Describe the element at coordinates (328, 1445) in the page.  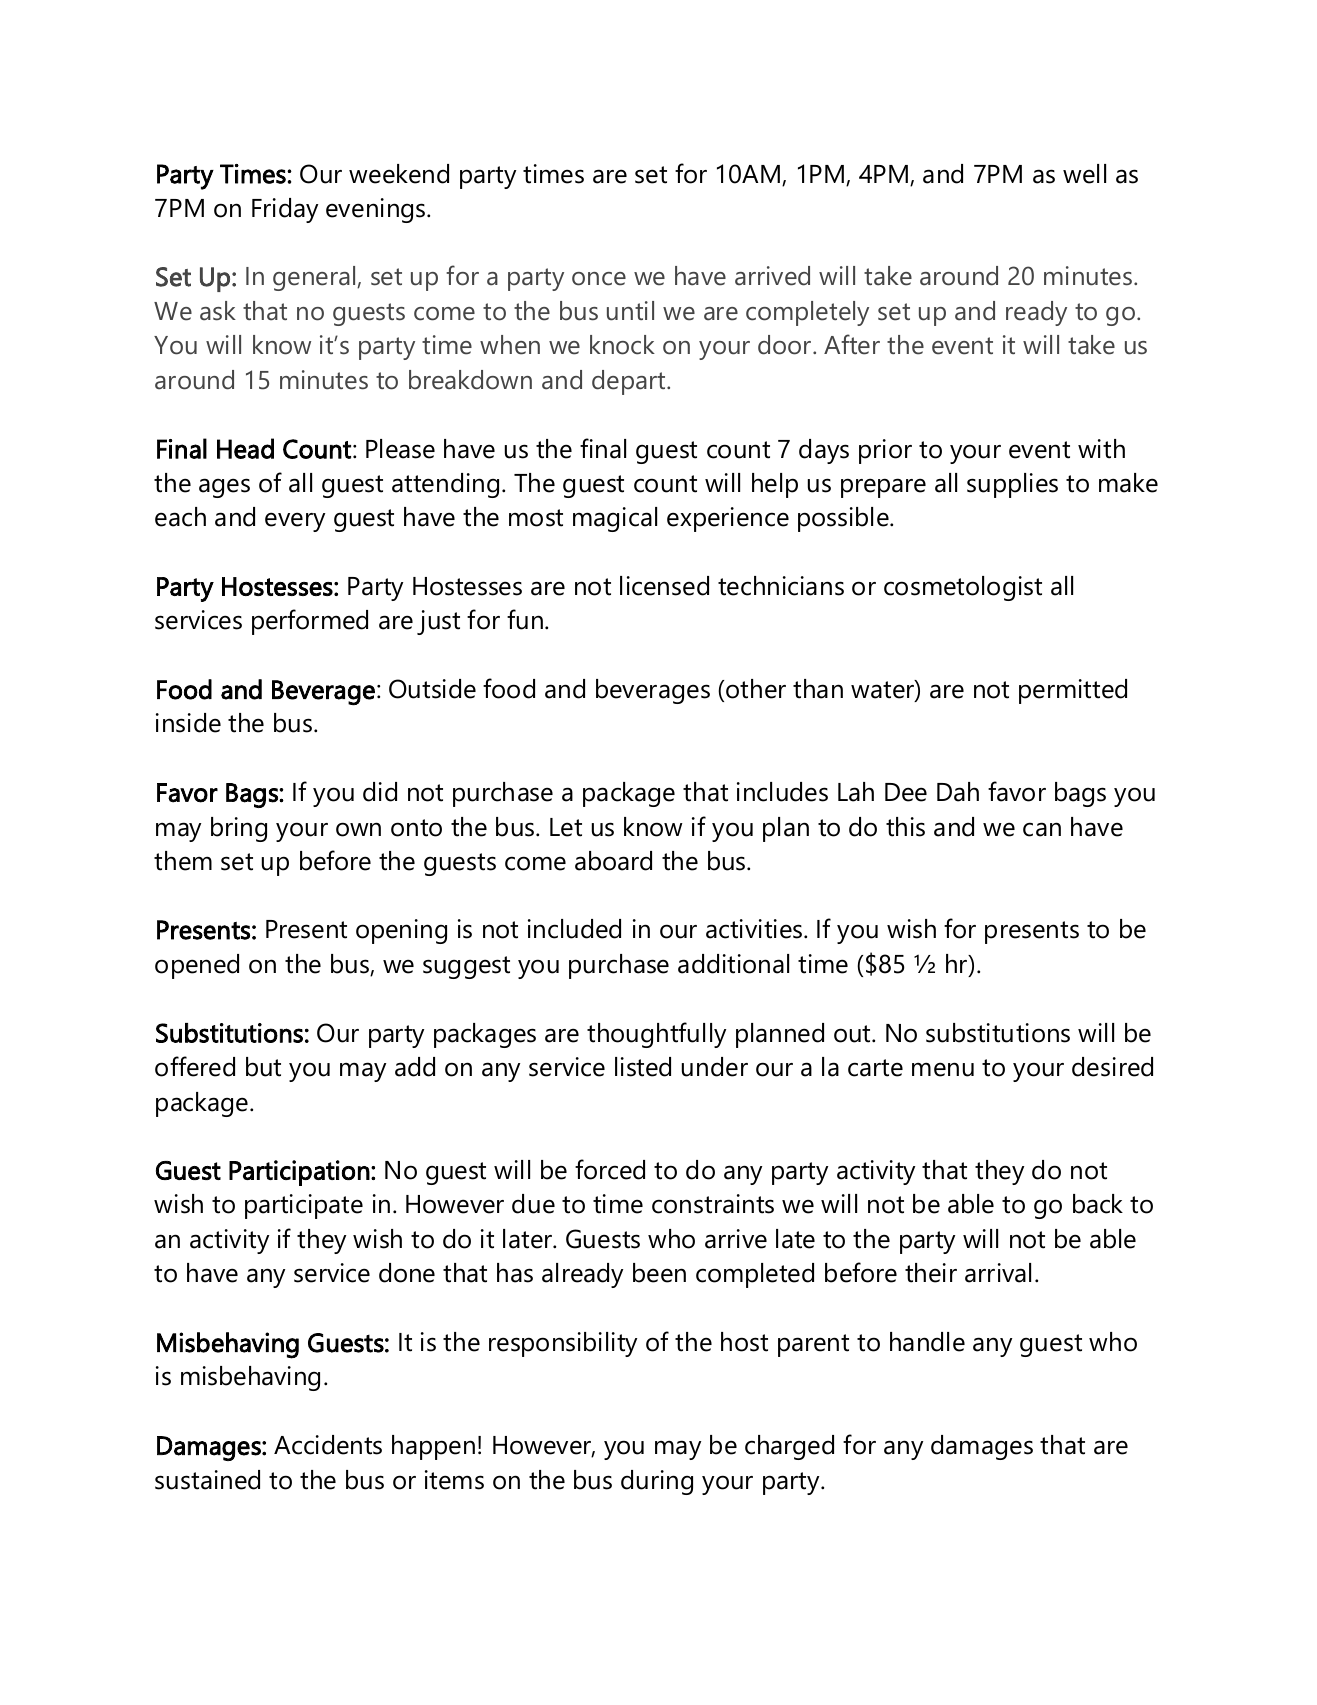
I see `Accidents` at that location.
